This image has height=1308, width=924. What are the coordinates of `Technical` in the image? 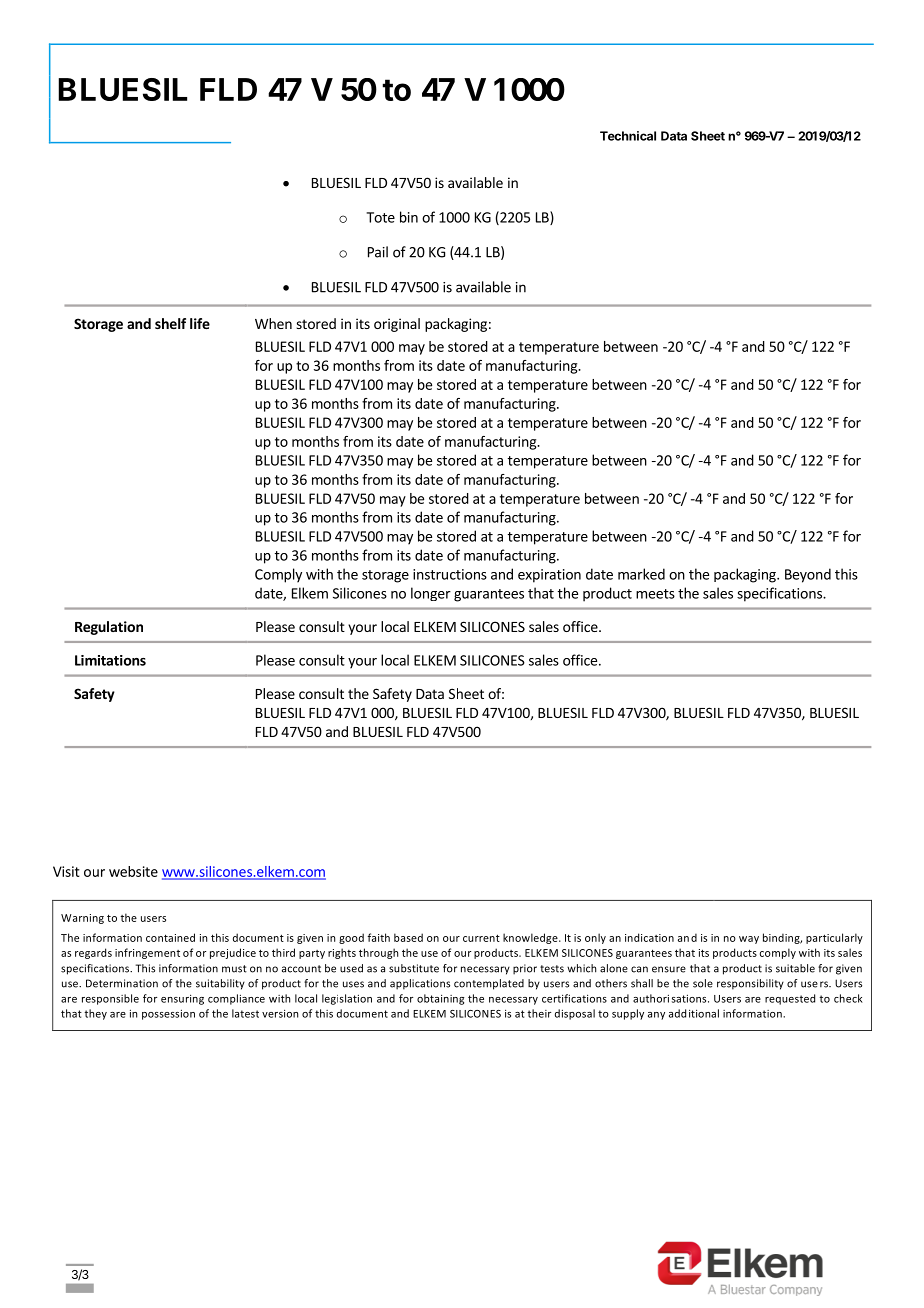 It's located at (628, 136).
